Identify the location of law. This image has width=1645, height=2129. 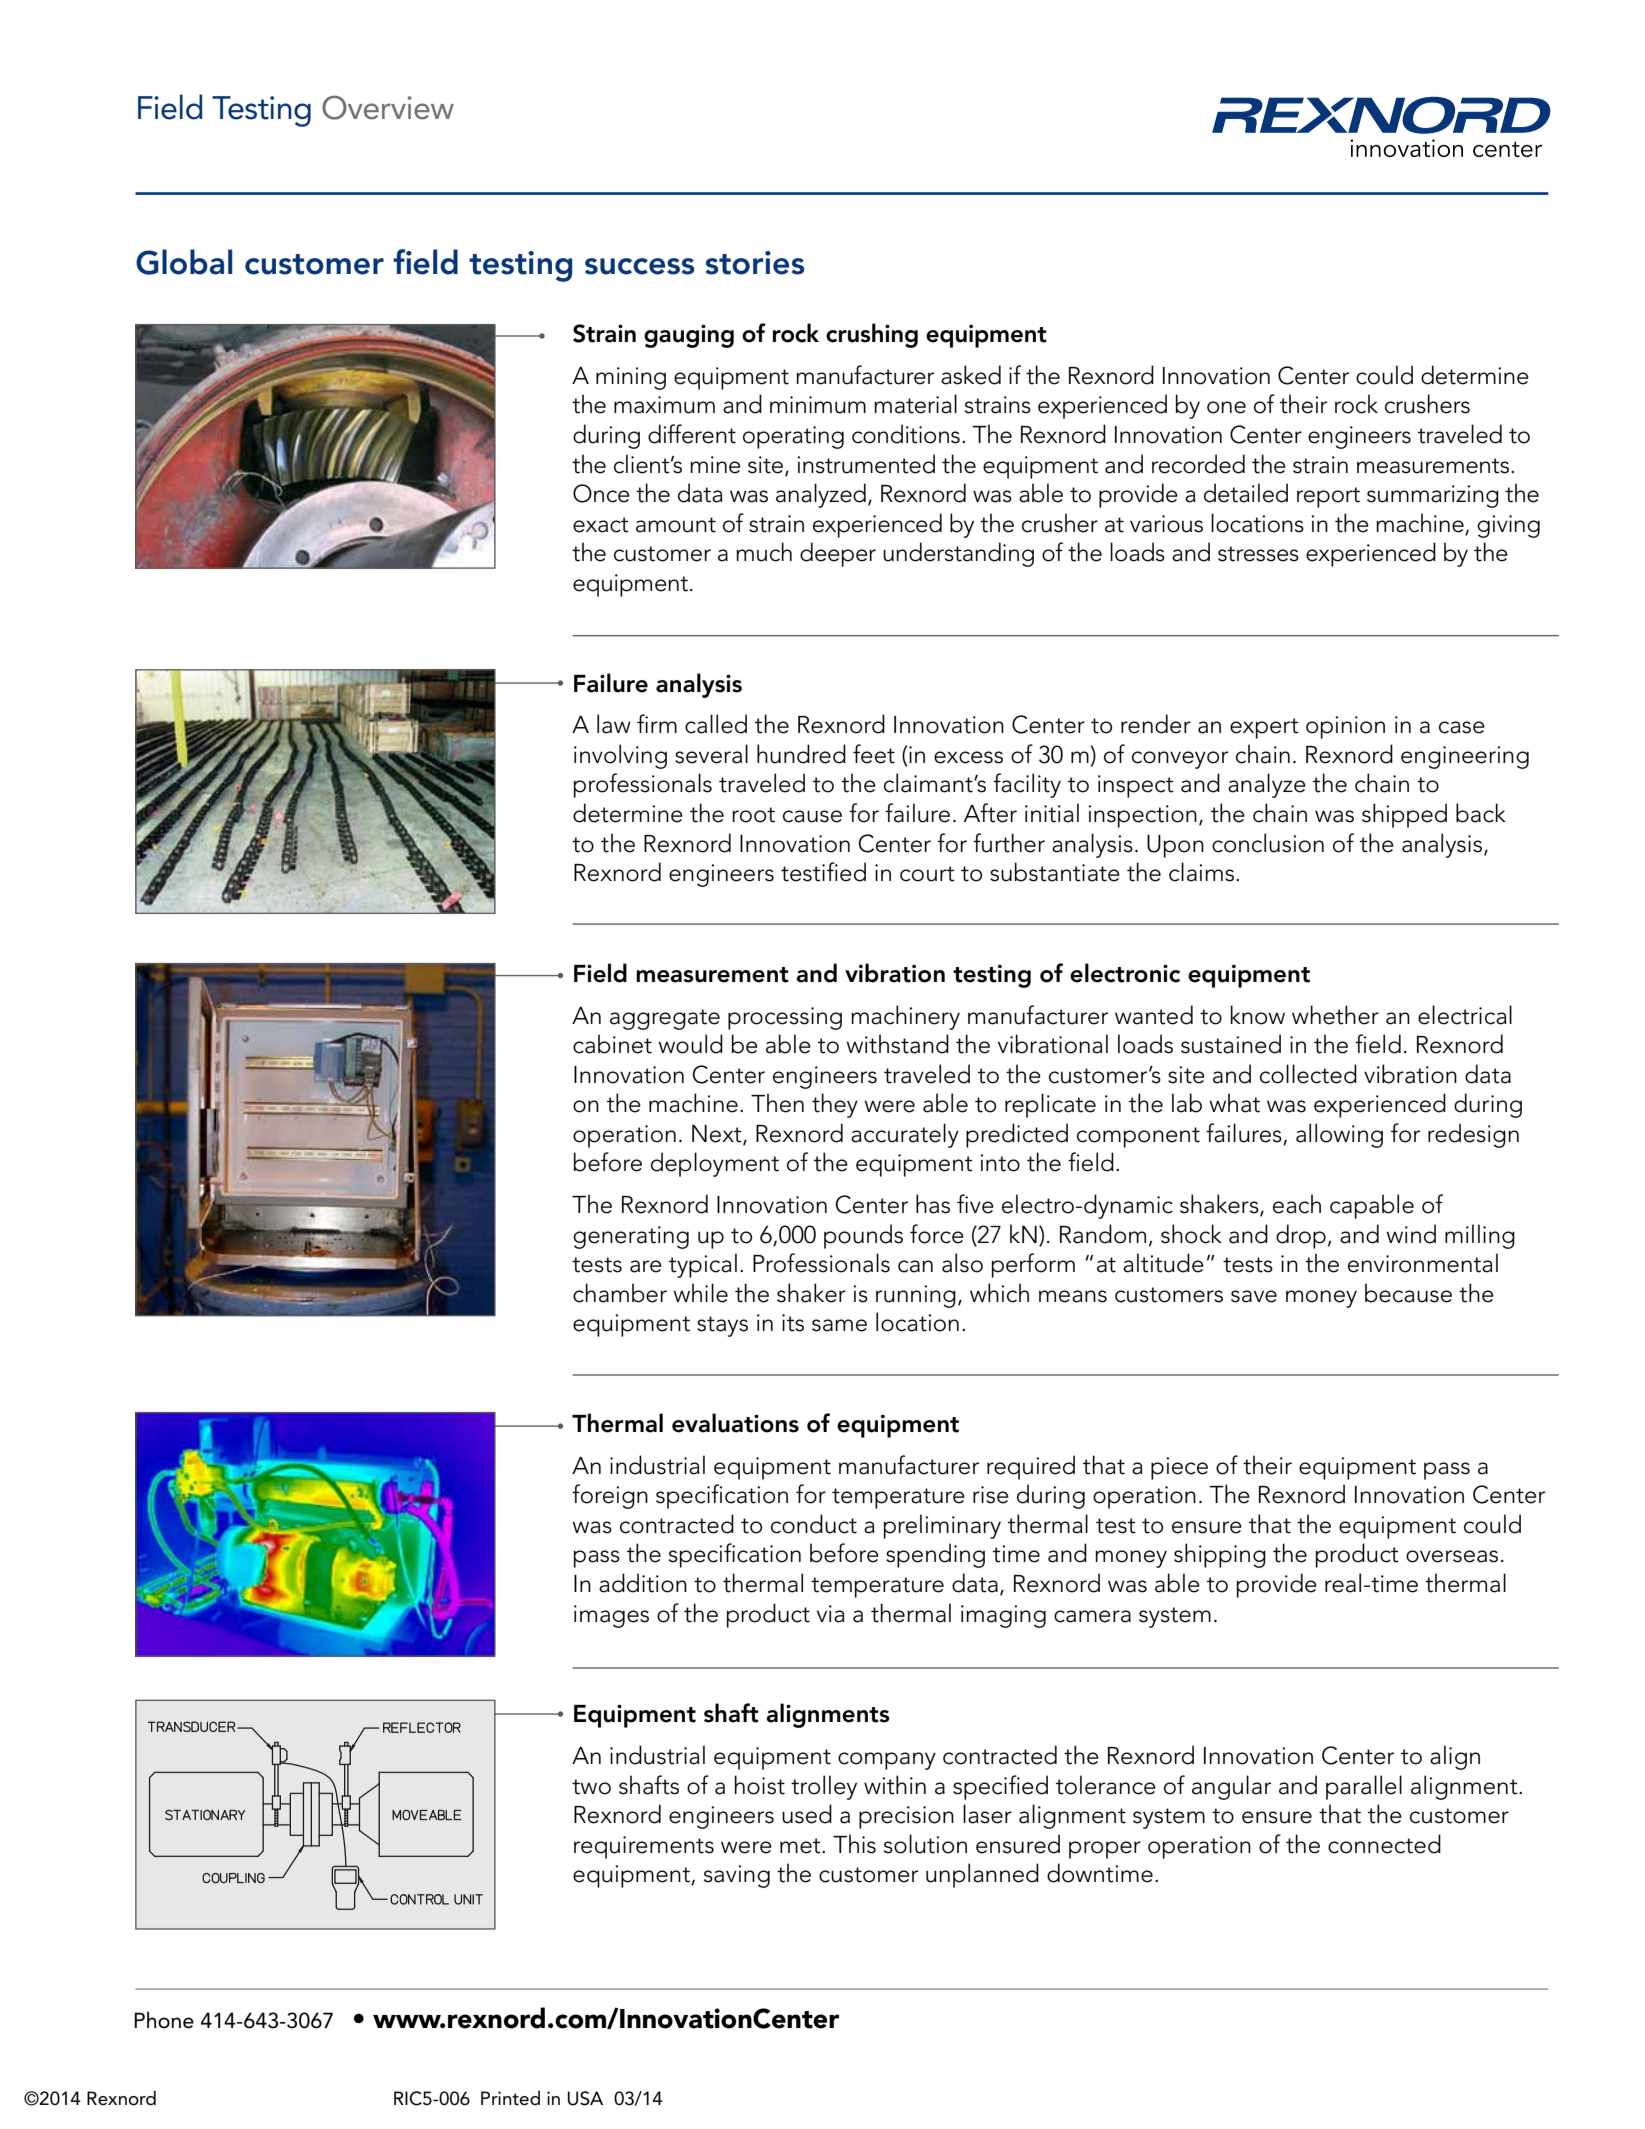
(614, 724).
